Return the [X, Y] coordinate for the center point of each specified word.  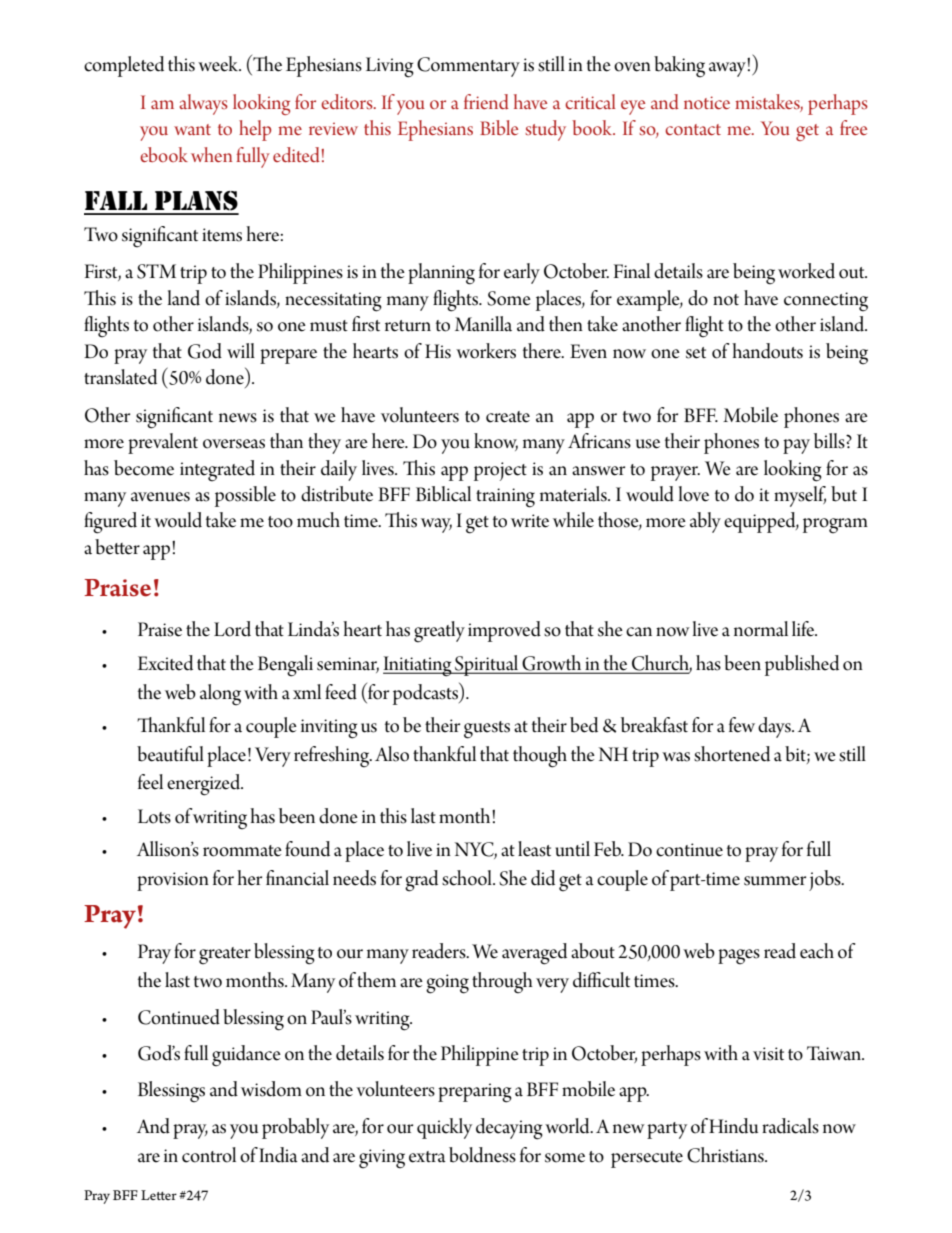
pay [796, 446]
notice [707, 102]
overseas [234, 444]
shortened [732, 754]
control [209, 1155]
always [204, 104]
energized [204, 785]
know [496, 442]
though [540, 757]
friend [486, 101]
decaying [509, 1129]
